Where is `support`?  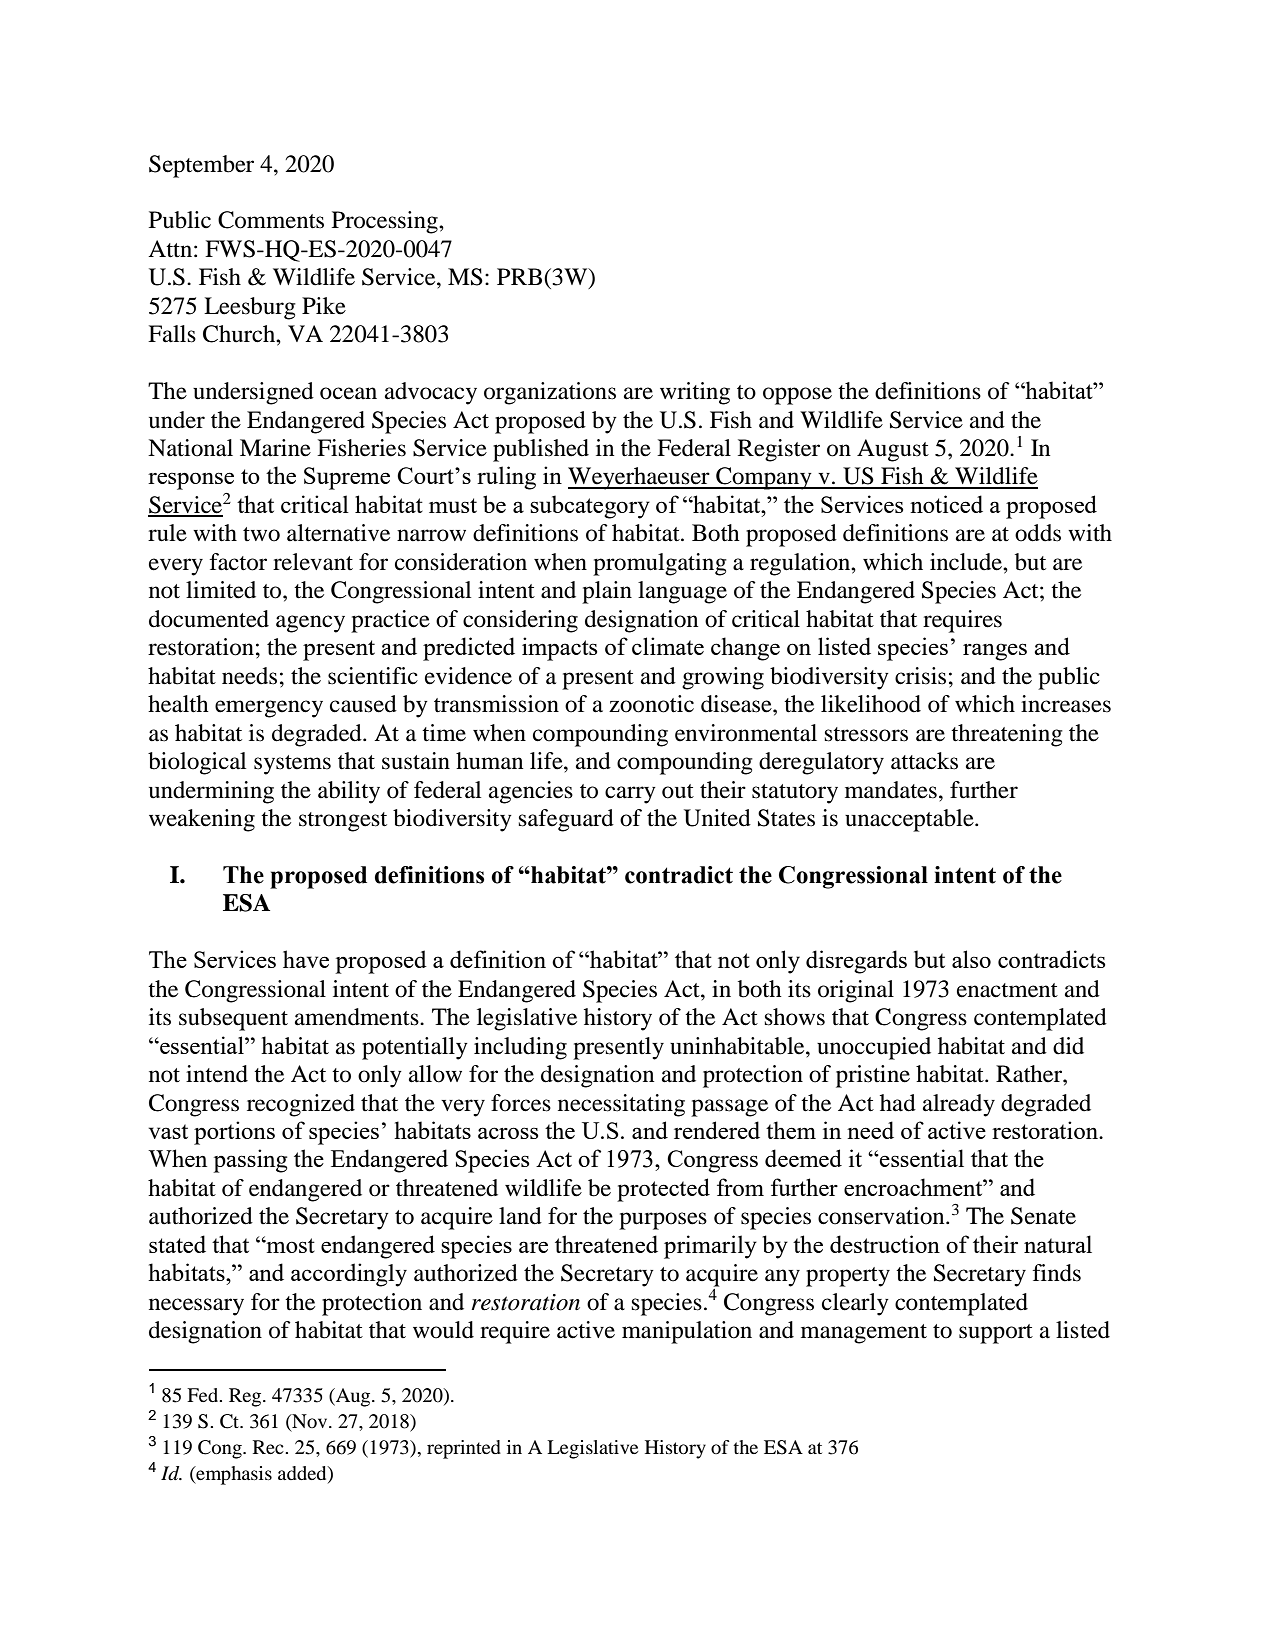
support is located at coordinates (996, 1334).
